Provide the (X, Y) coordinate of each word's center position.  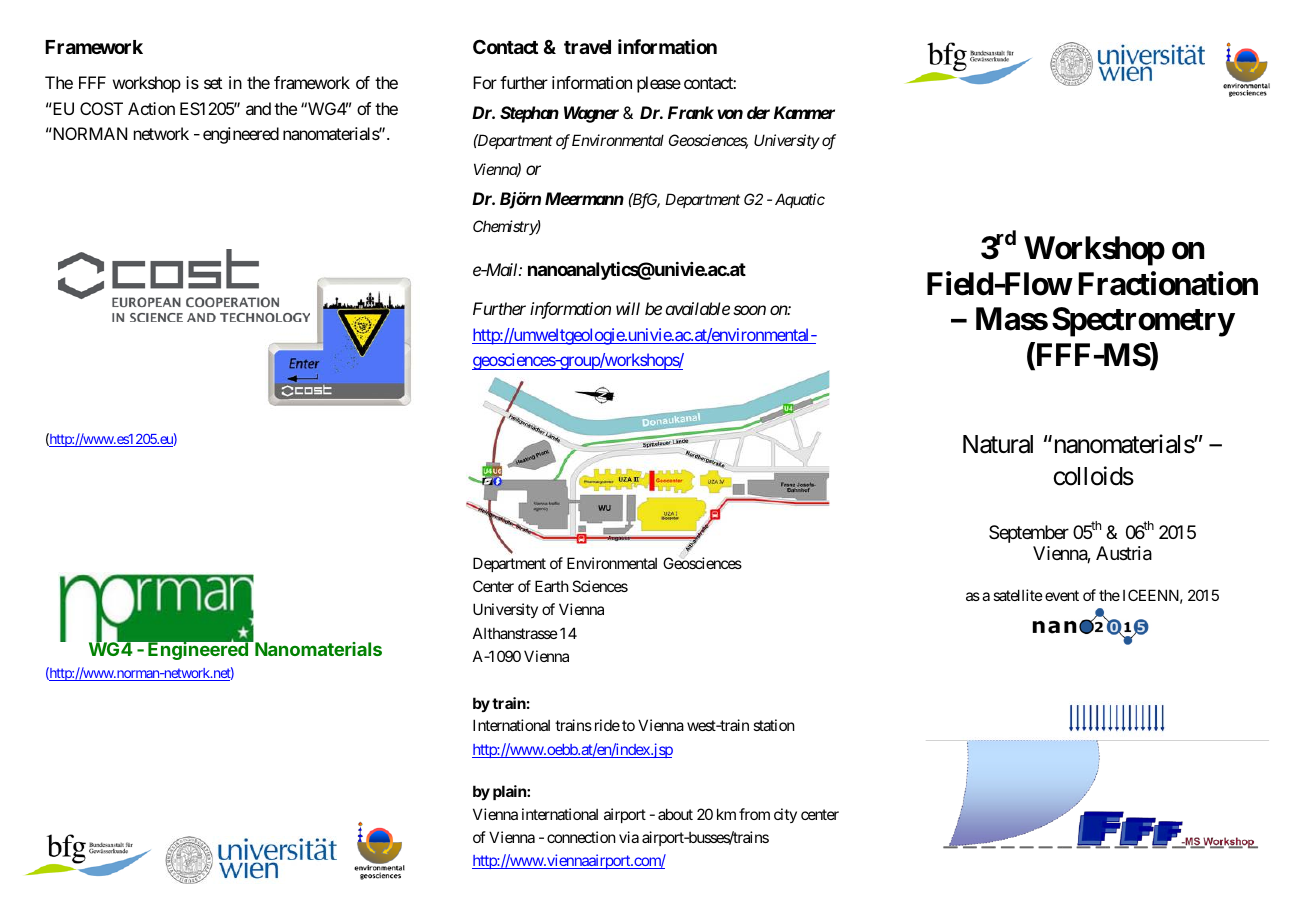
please (659, 84)
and (258, 108)
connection (581, 837)
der (758, 112)
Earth (552, 586)
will (628, 308)
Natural (998, 444)
